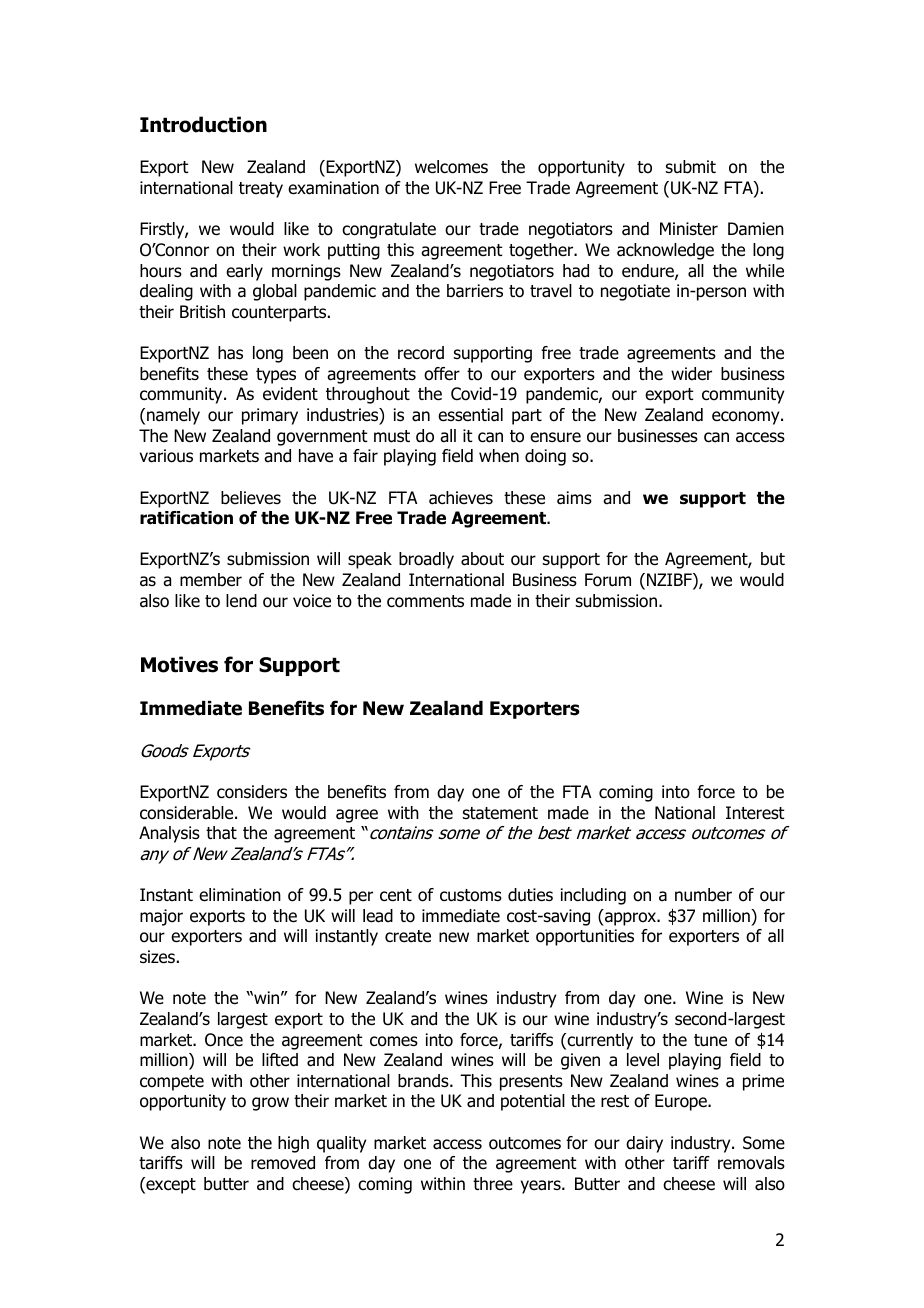 The width and height of the image is (924, 1308). Describe the element at coordinates (240, 895) in the image. I see `elimination` at that location.
